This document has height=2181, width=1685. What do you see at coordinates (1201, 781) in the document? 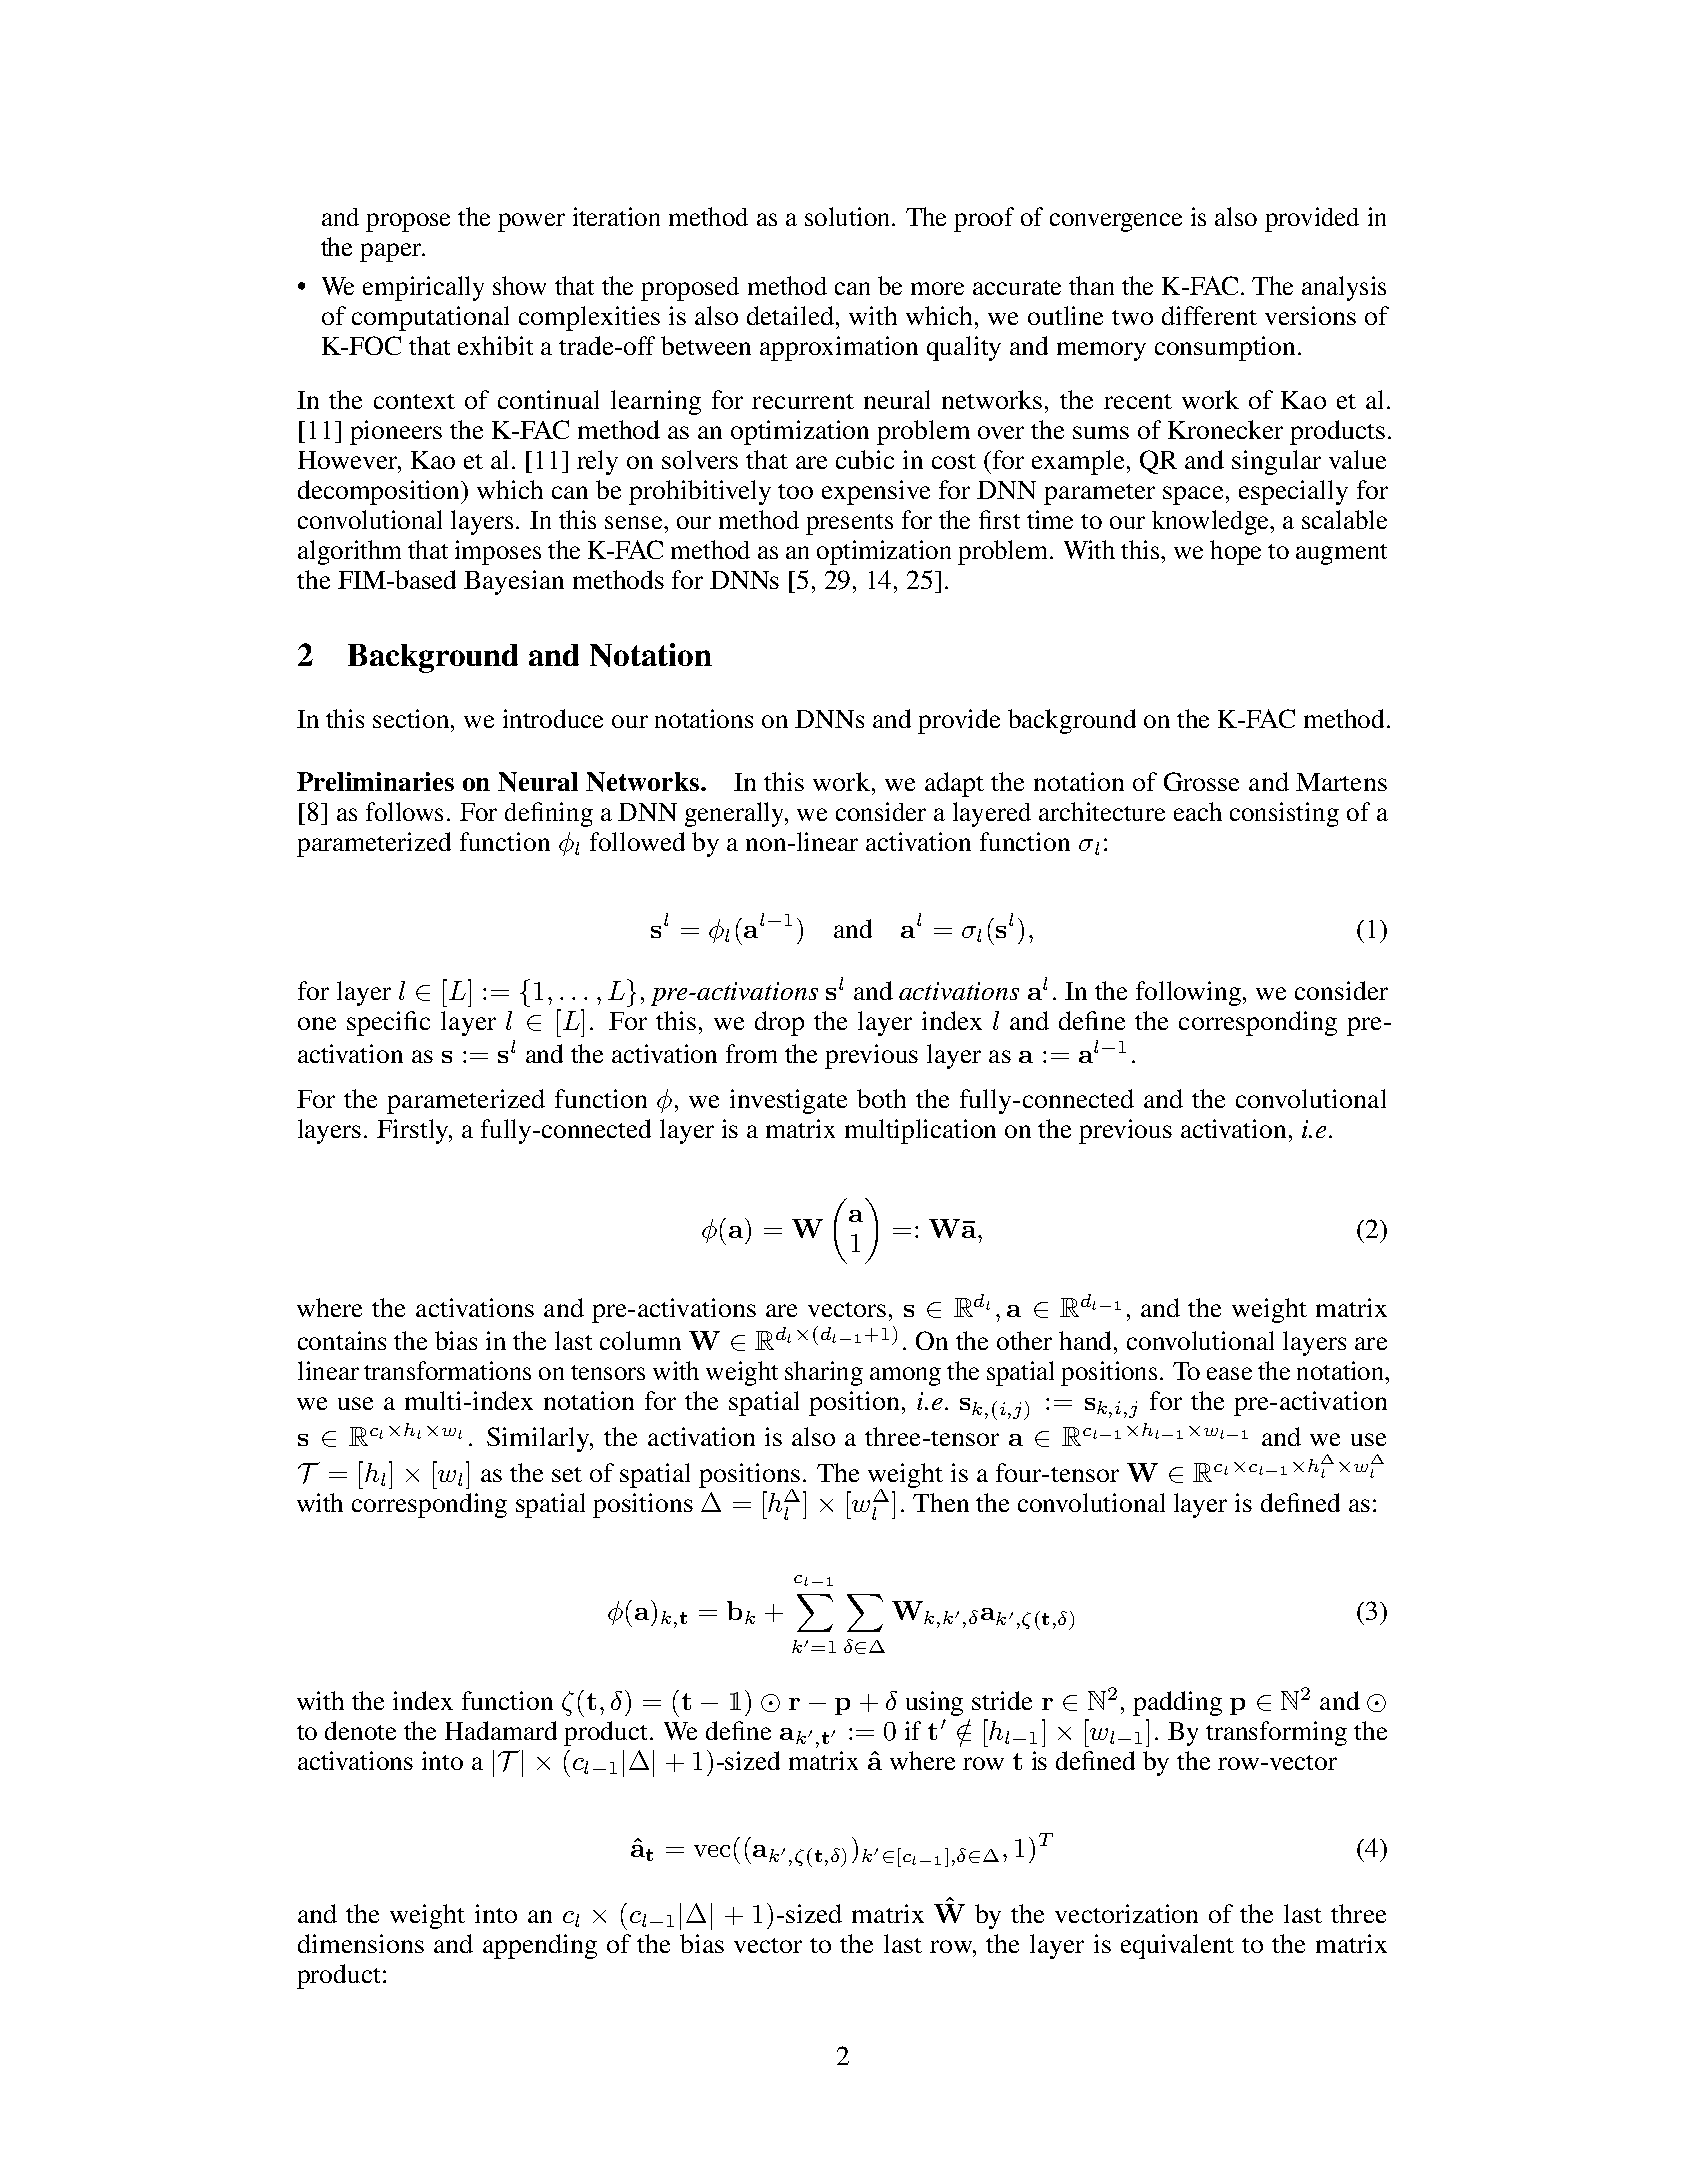
I see `Grosse` at bounding box center [1201, 781].
